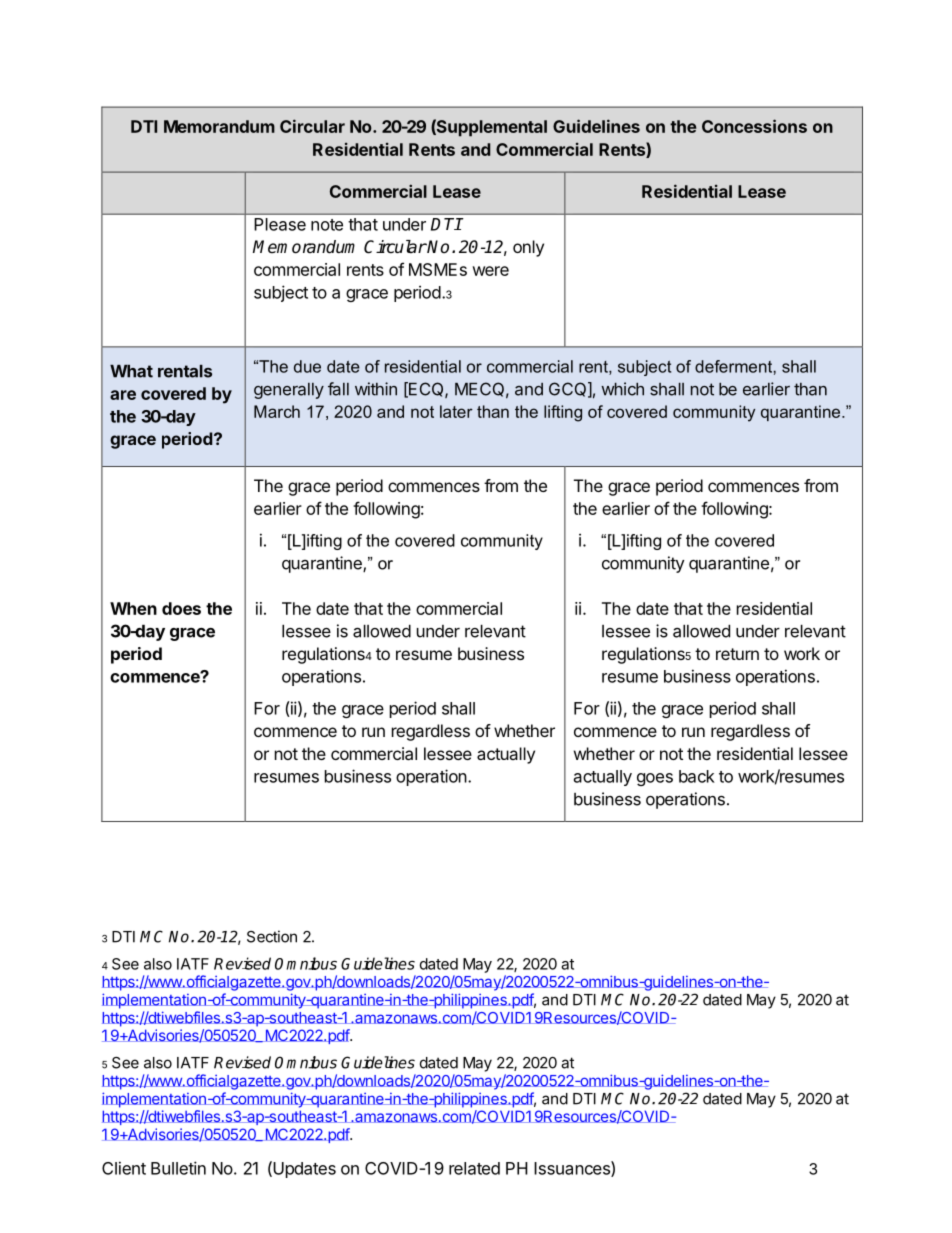 This screenshot has height=1233, width=952. I want to click on return, so click(737, 654).
